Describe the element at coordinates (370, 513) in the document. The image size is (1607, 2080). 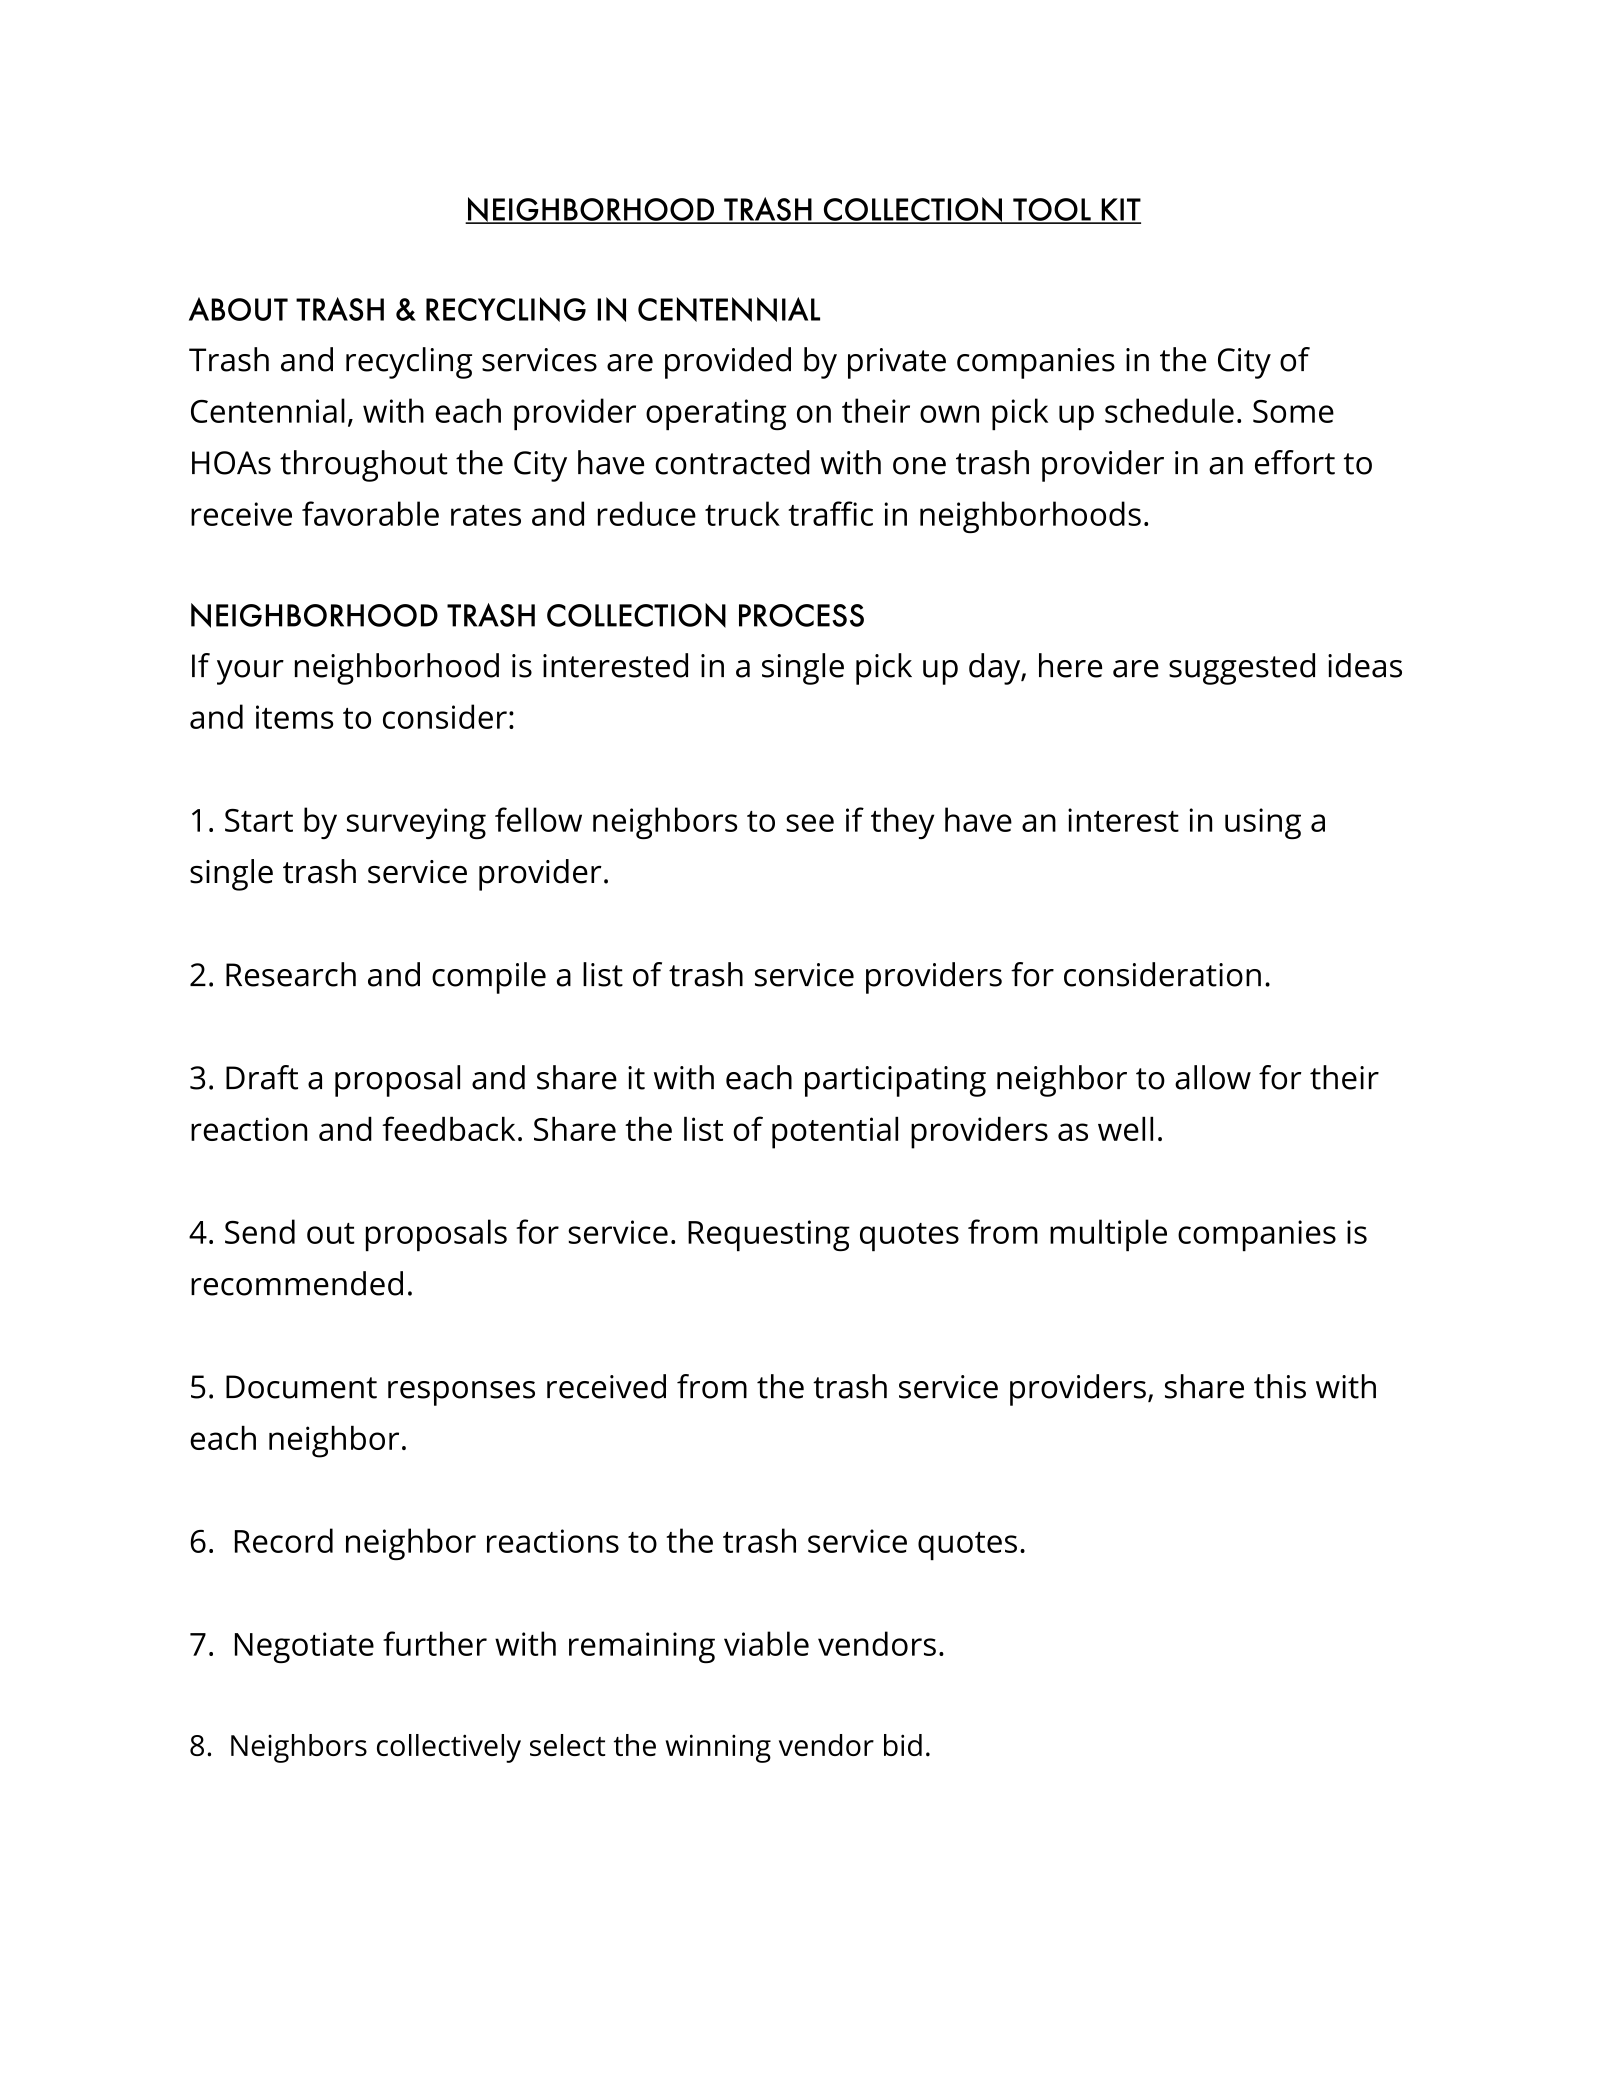
I see `favorable` at that location.
